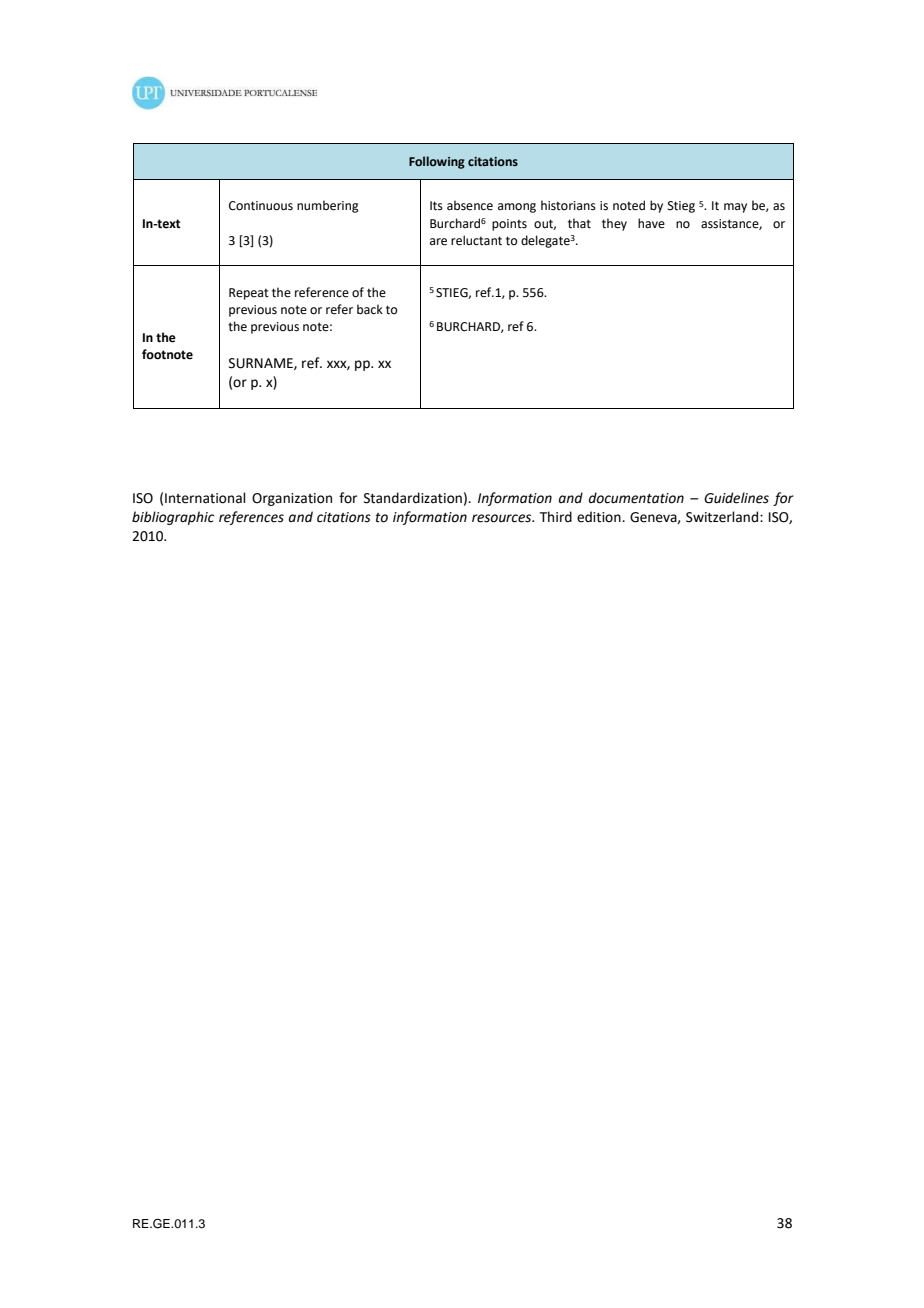 Image resolution: width=924 pixels, height=1308 pixels. What do you see at coordinates (262, 364) in the screenshot?
I see `SURNAME` at bounding box center [262, 364].
